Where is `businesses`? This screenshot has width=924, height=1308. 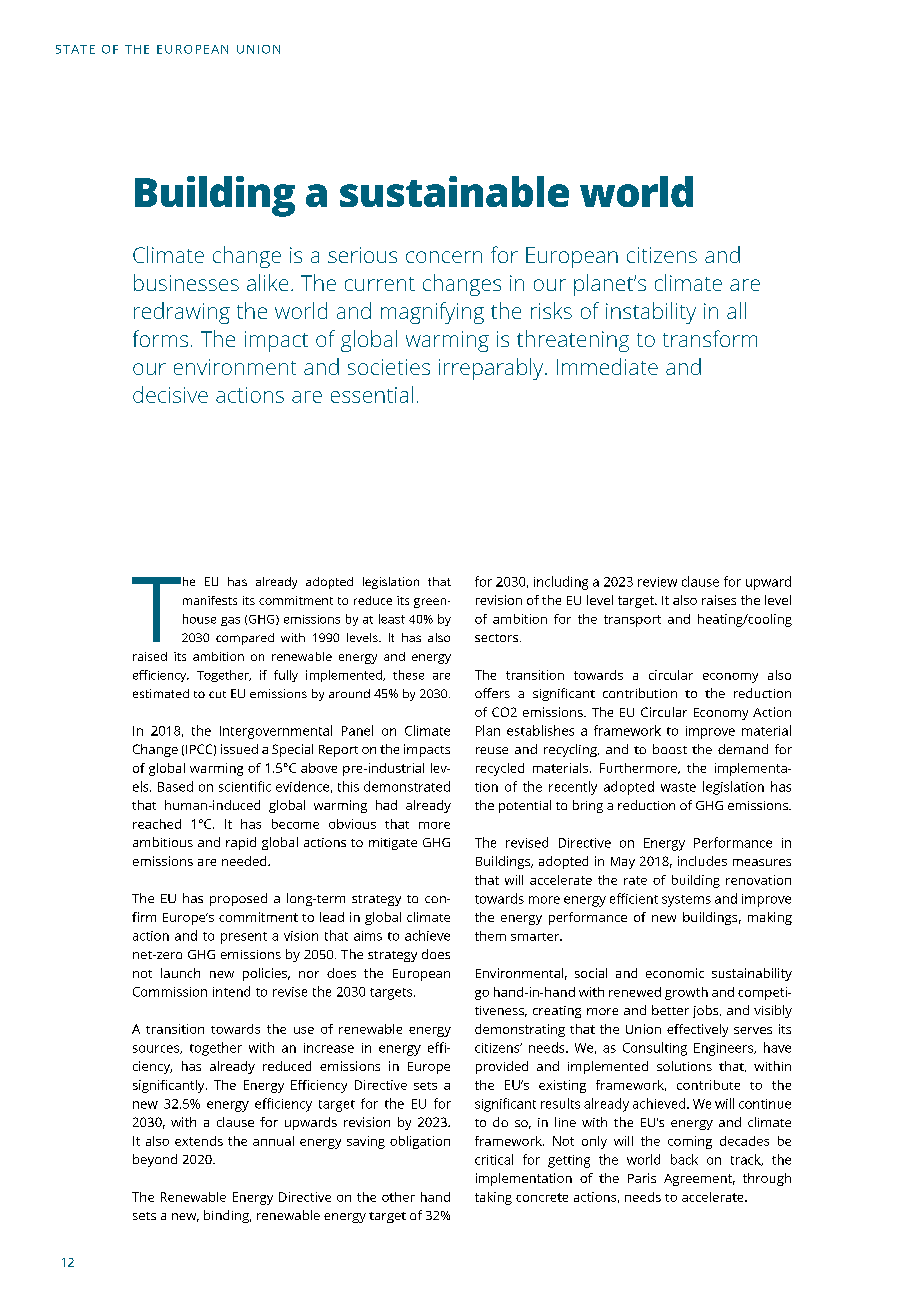 businesses is located at coordinates (186, 282).
